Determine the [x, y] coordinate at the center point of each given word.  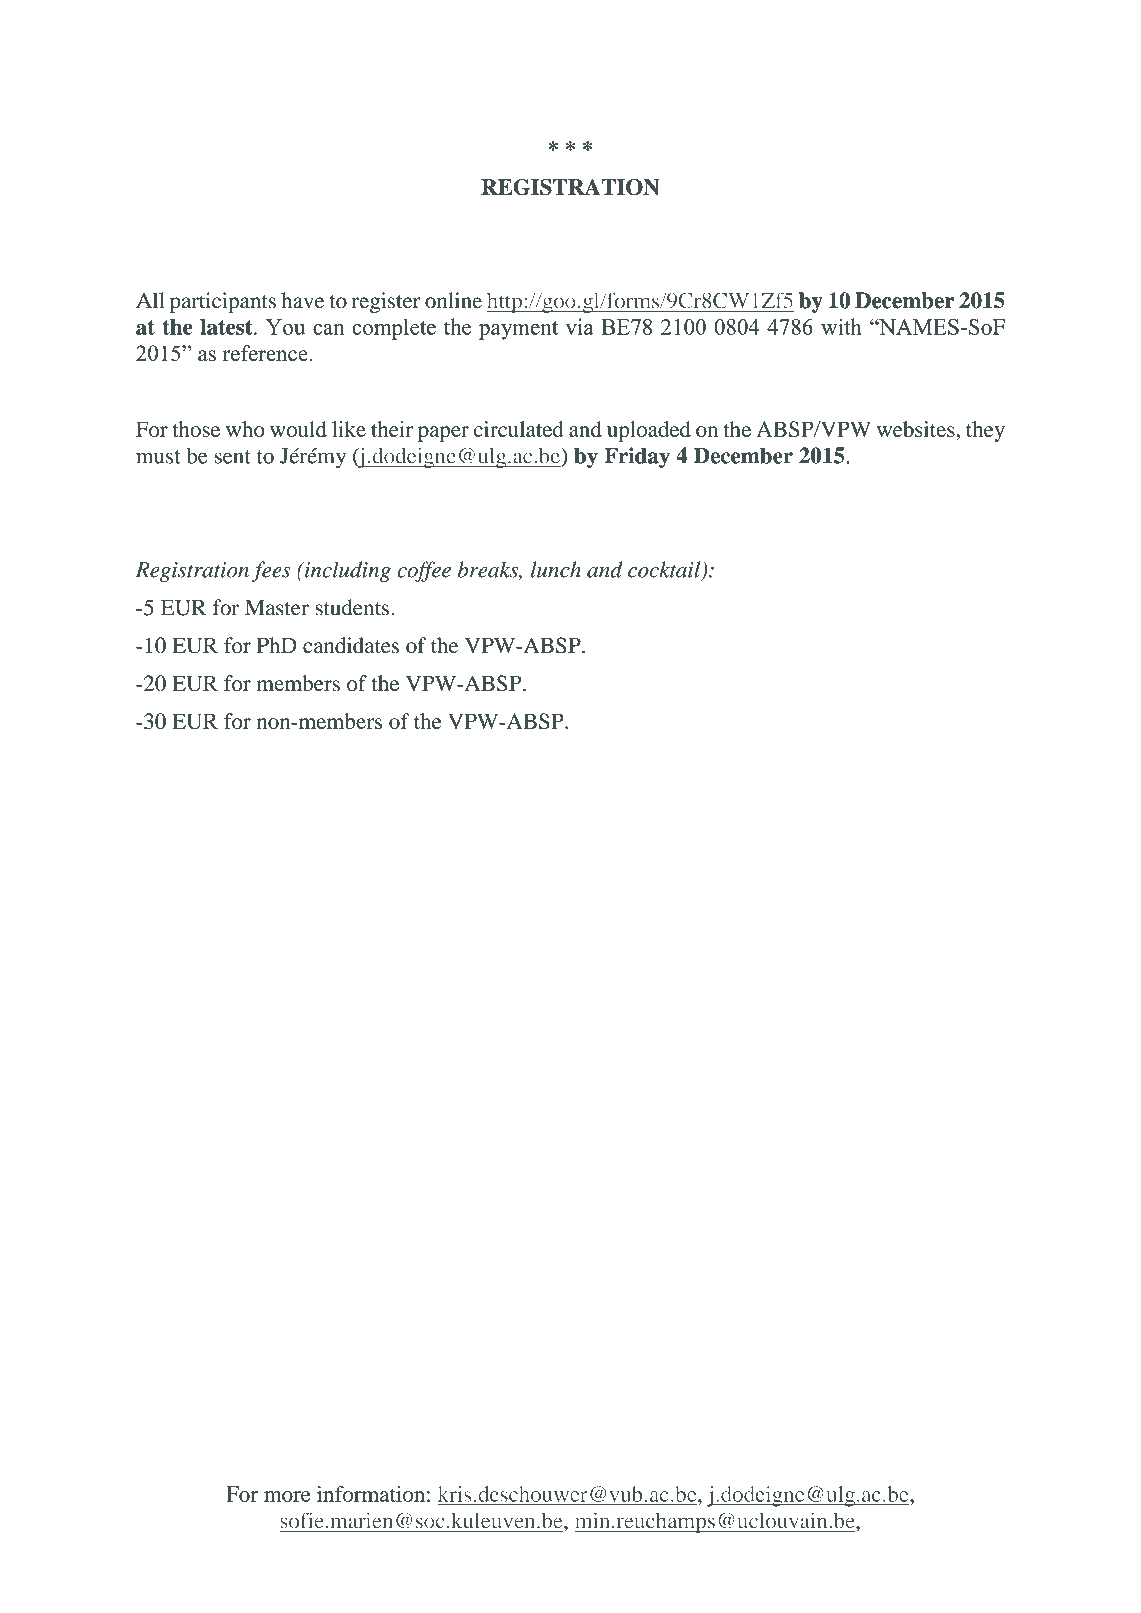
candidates [351, 645]
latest [227, 327]
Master [277, 607]
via [579, 326]
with [841, 326]
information [371, 1494]
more [287, 1496]
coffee [424, 571]
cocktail [665, 570]
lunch [556, 569]
